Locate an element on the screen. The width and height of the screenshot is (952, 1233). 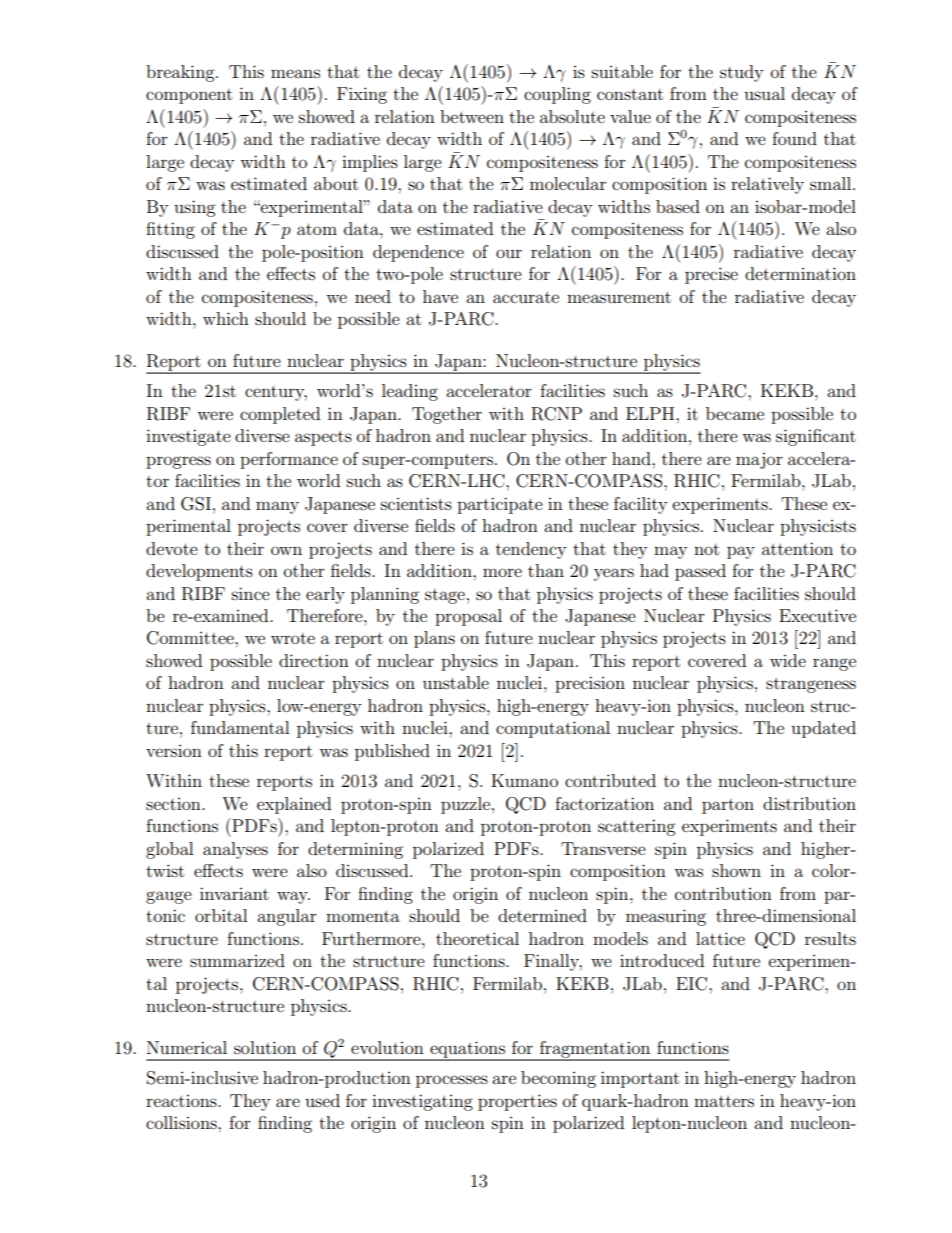
pay is located at coordinates (741, 552).
